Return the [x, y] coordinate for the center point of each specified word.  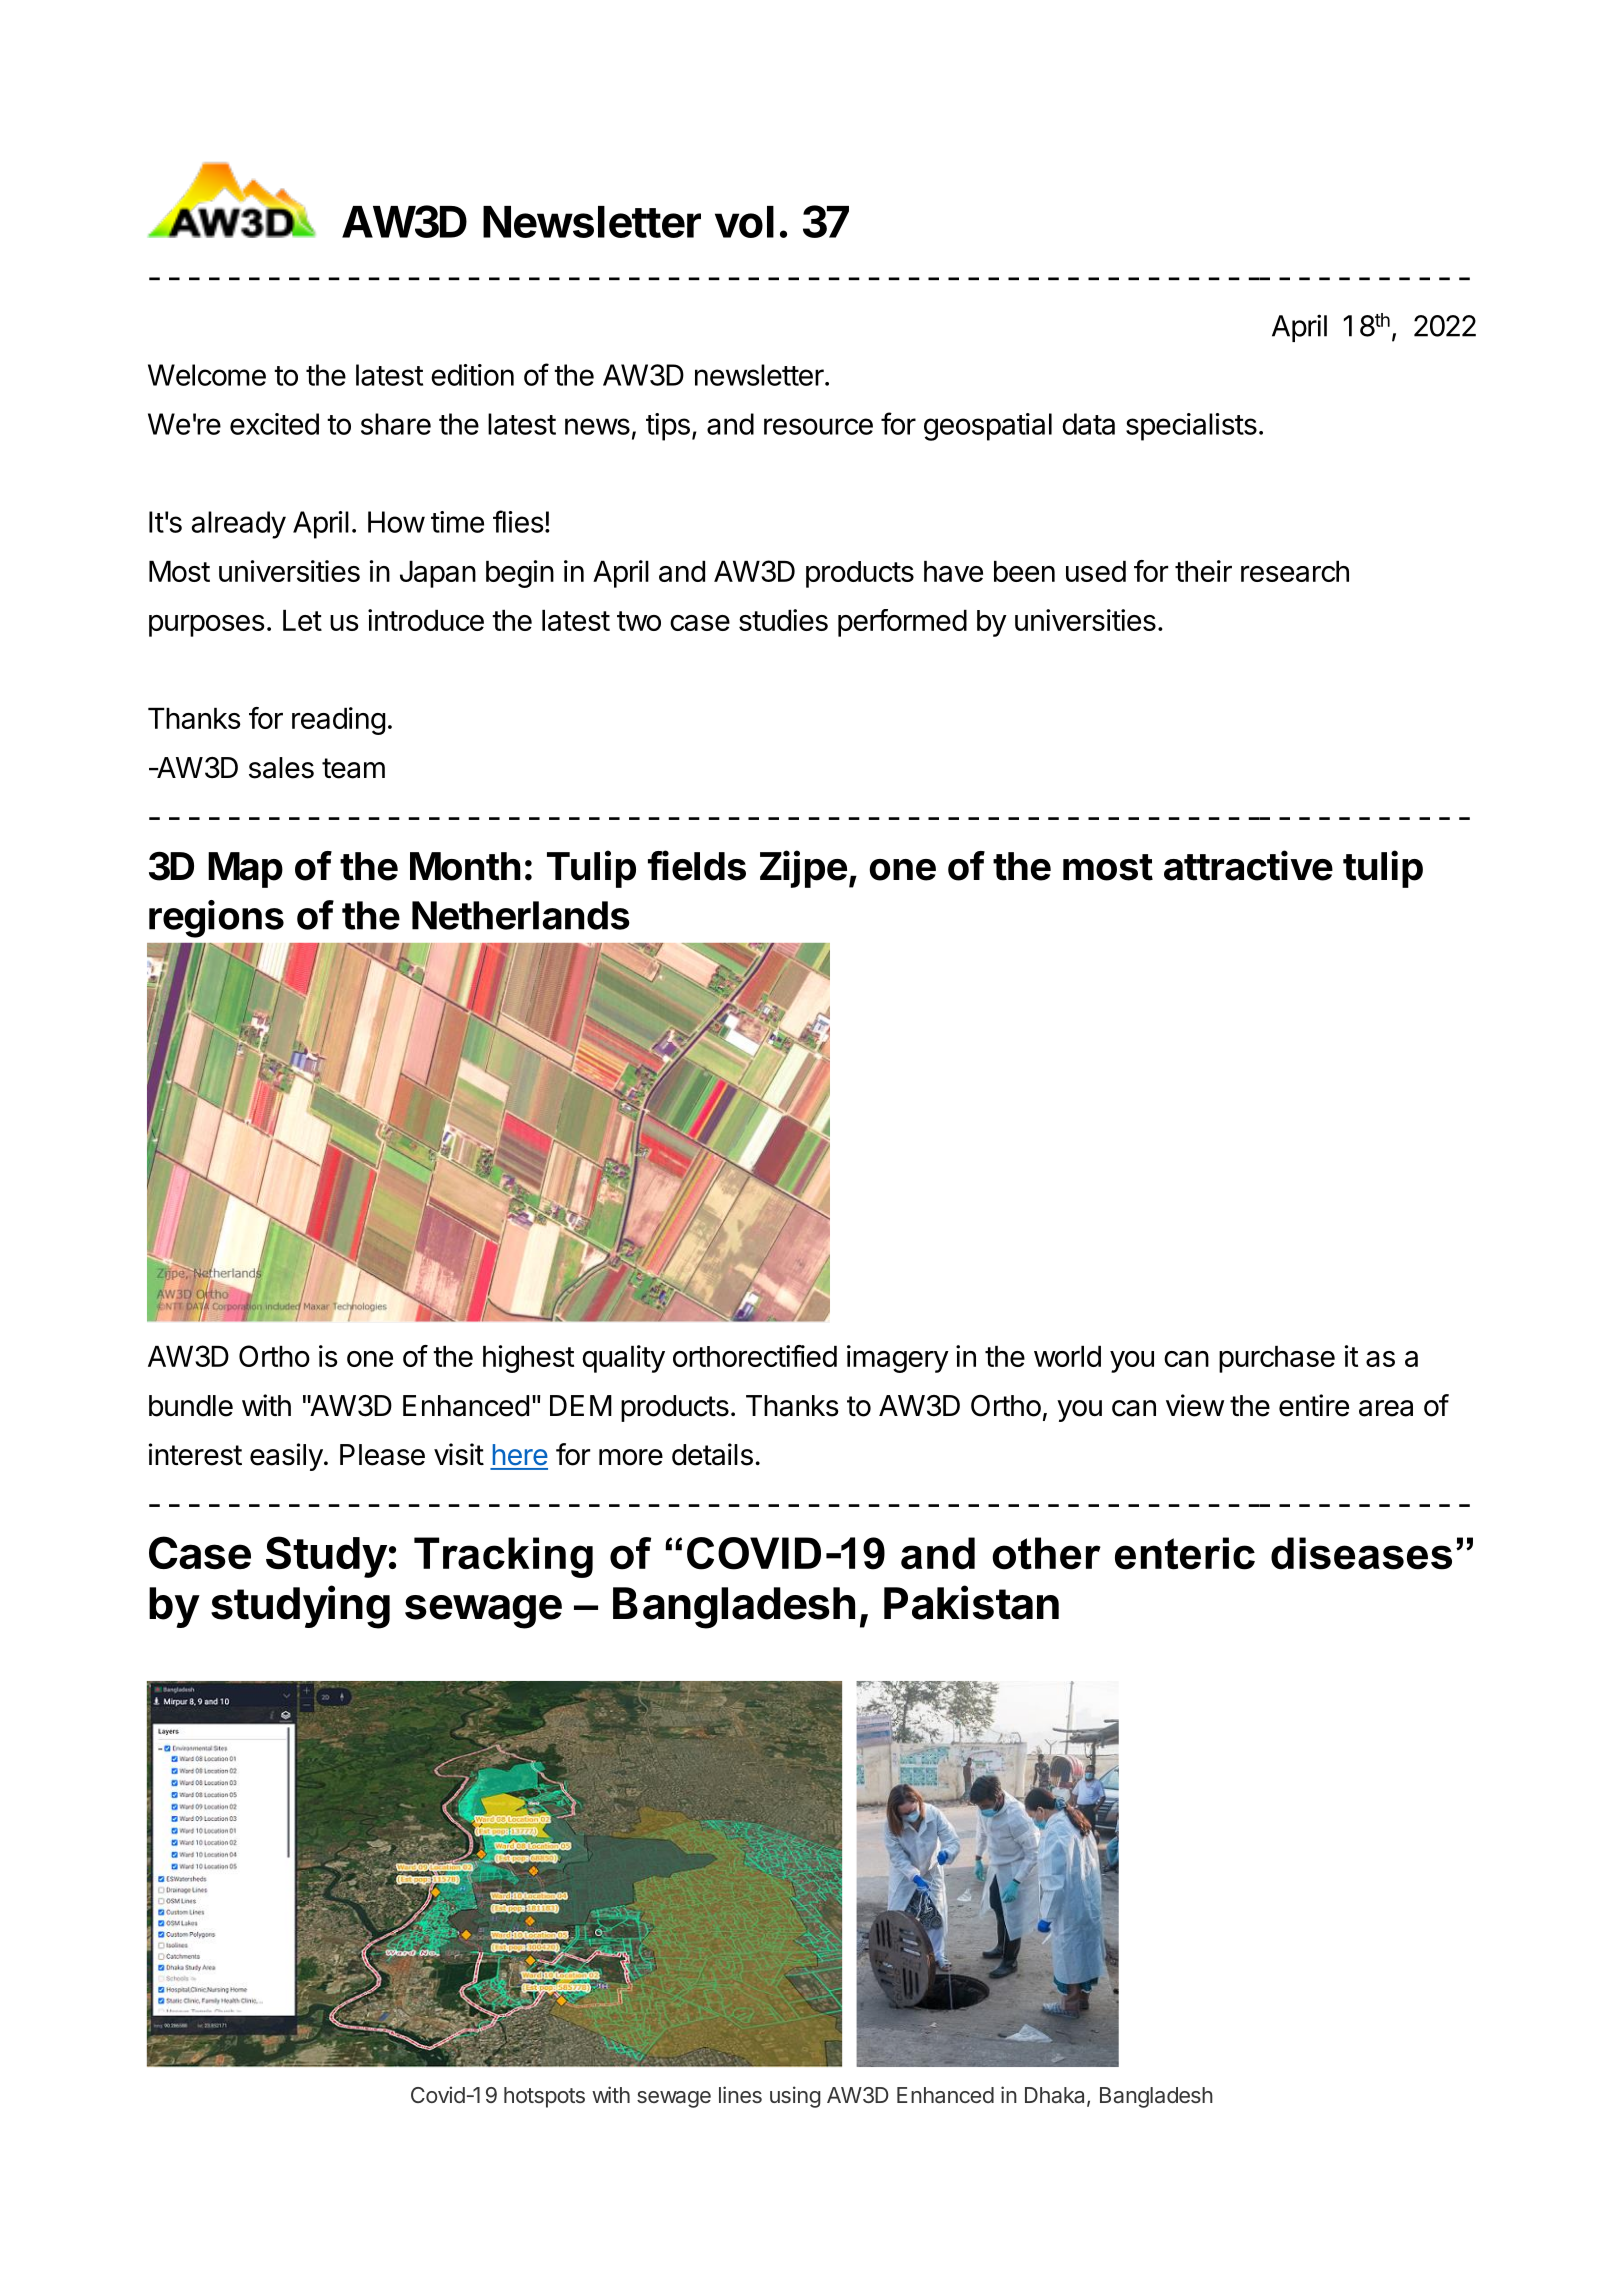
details [712, 1454]
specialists [1191, 427]
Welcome [207, 375]
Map [245, 870]
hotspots [544, 2097]
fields [697, 865]
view [1195, 1405]
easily [286, 1457]
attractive [1248, 865]
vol [744, 222]
